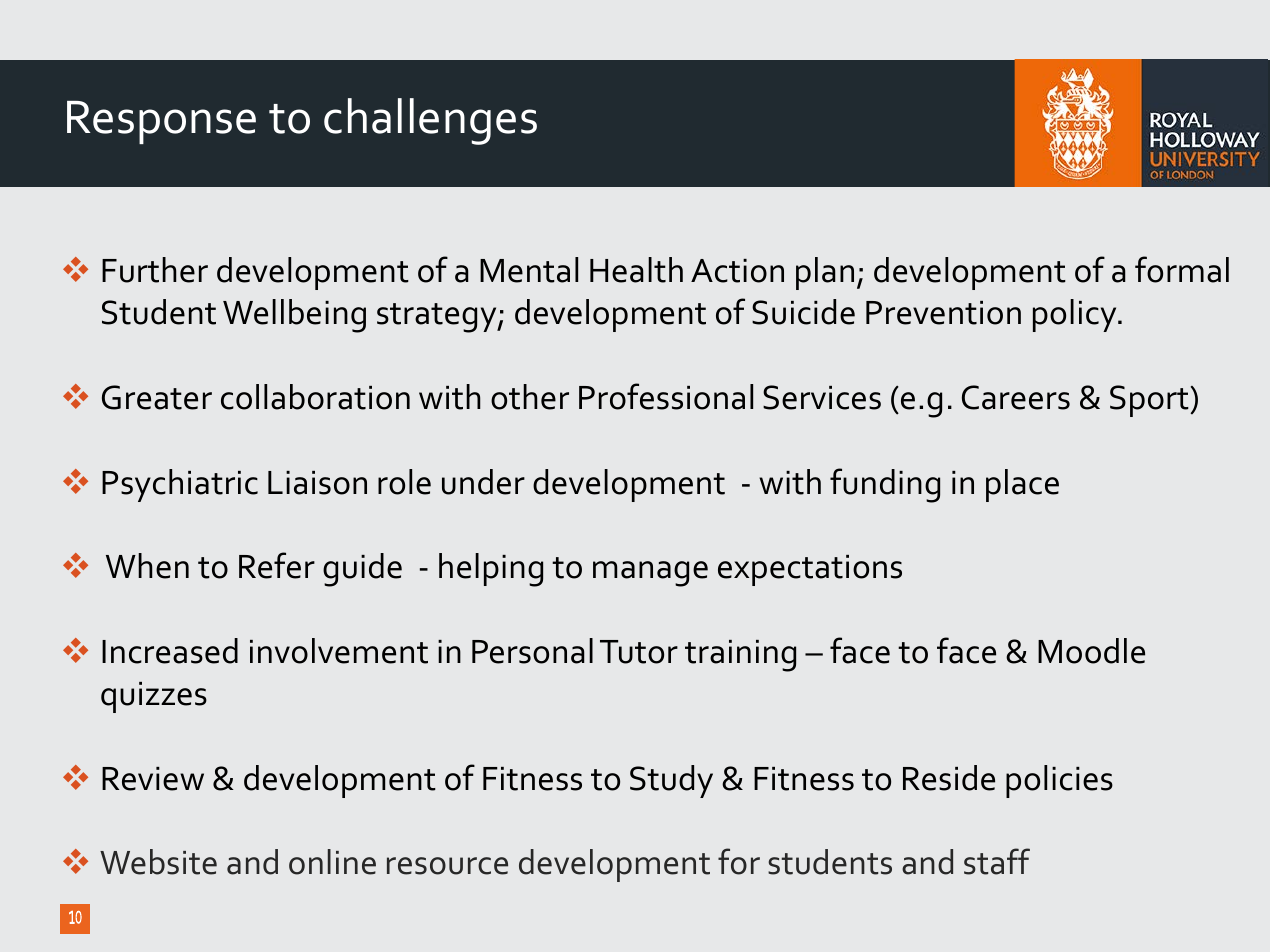 The height and width of the document is (952, 1270). I want to click on online, so click(332, 862).
